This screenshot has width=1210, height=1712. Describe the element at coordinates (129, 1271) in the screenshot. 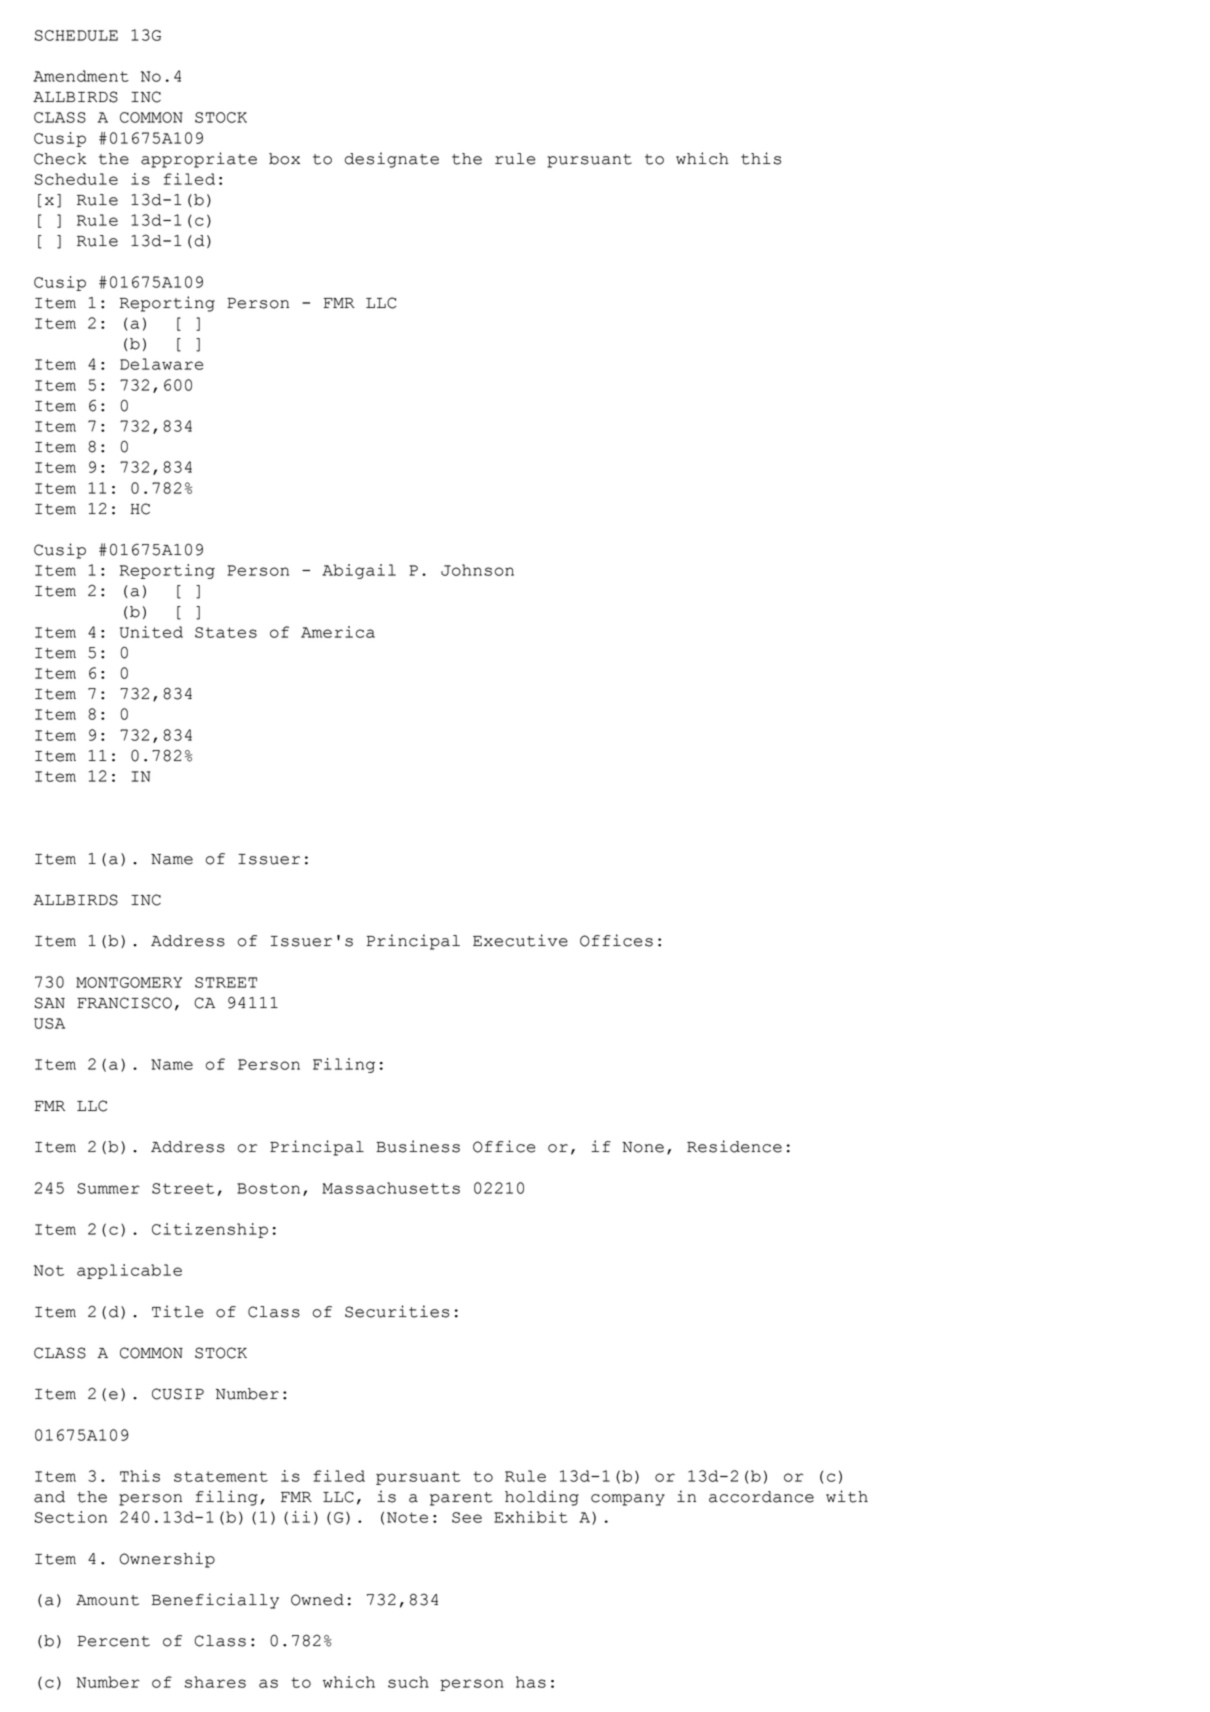

I see `applicable` at that location.
